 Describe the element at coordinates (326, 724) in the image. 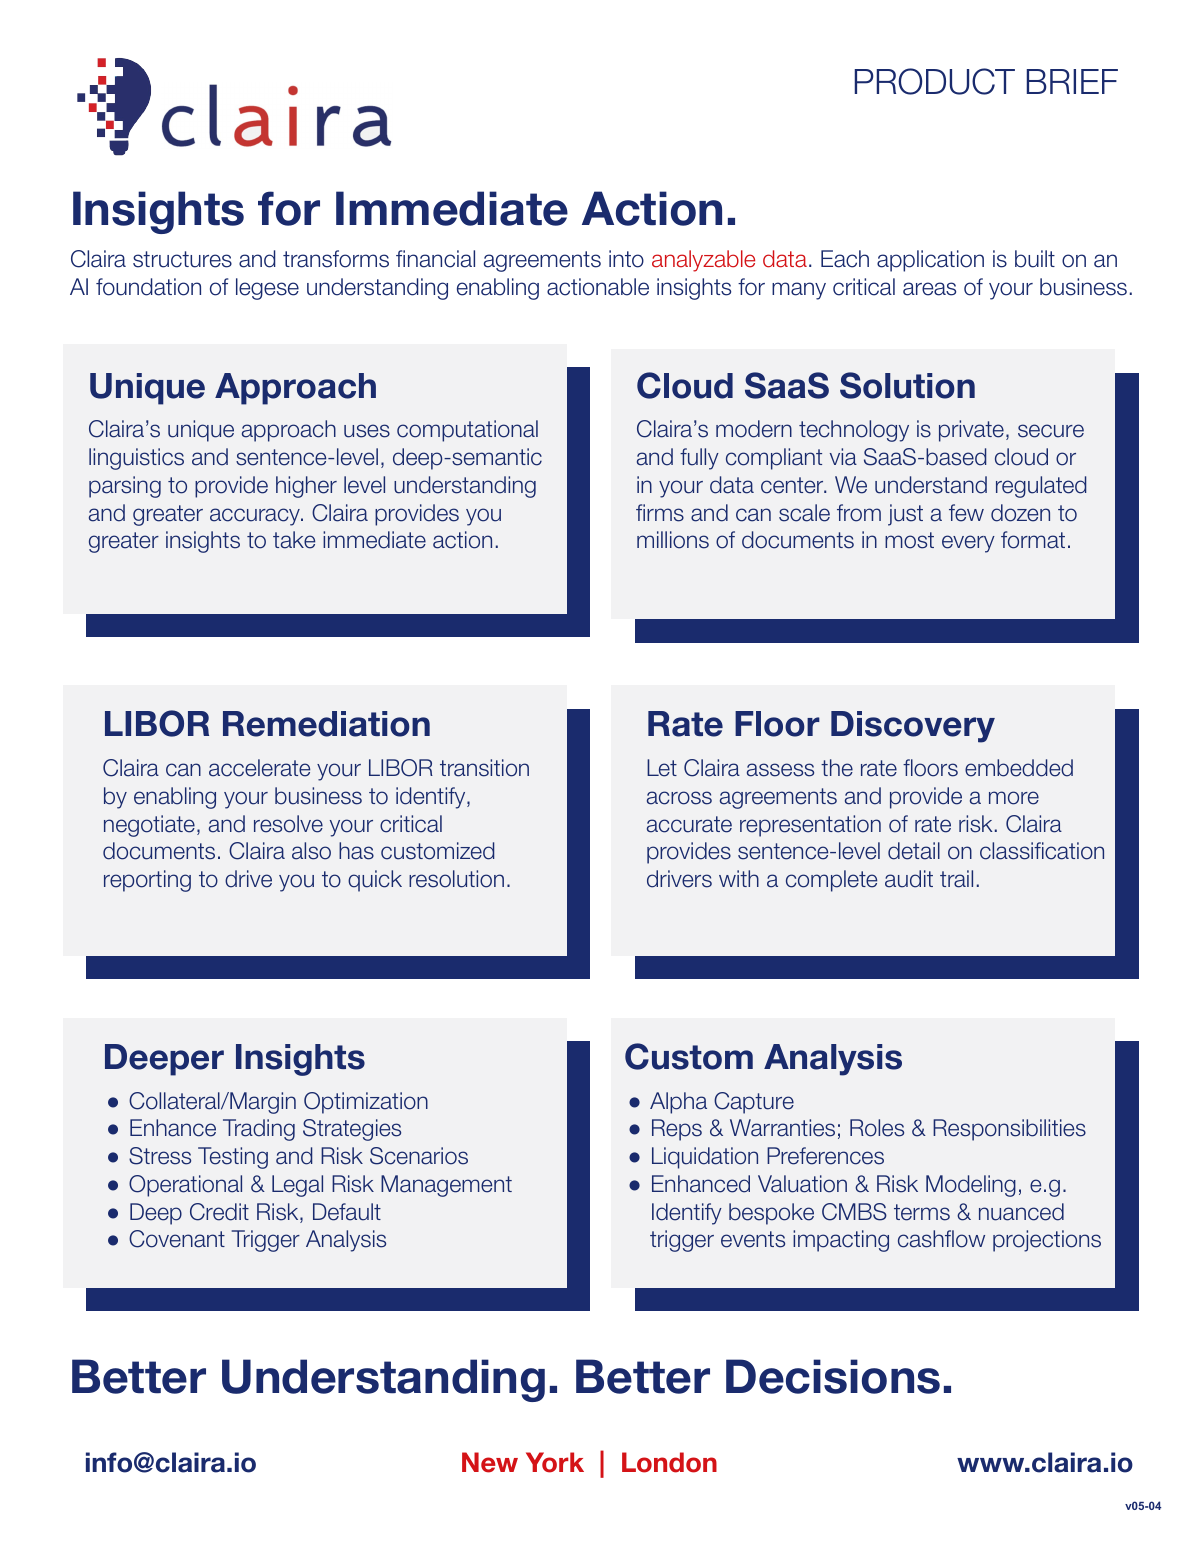

I see `Remediation` at that location.
